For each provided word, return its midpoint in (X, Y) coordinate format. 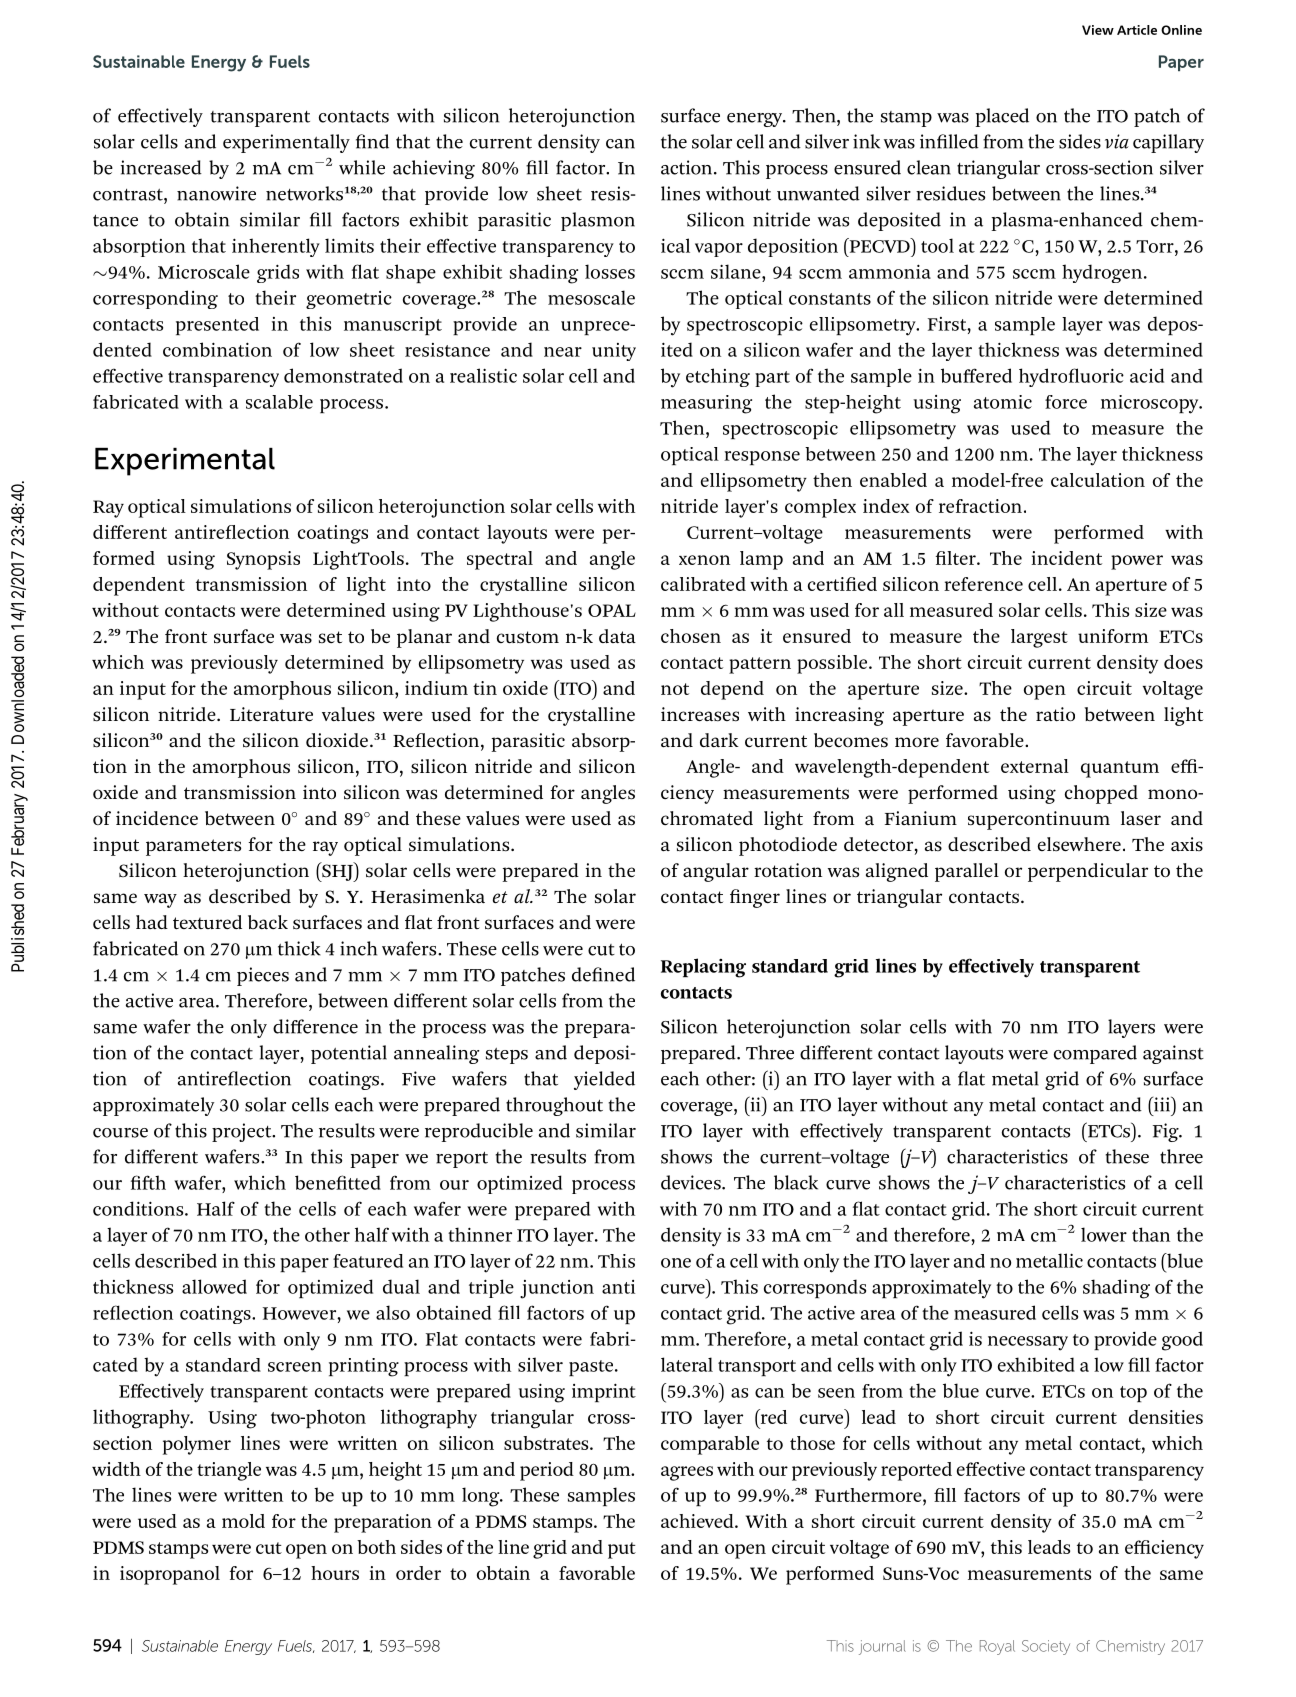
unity (614, 352)
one (676, 1263)
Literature (271, 714)
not (675, 689)
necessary (1028, 1343)
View (1098, 30)
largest (1039, 638)
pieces (263, 976)
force (1066, 402)
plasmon (598, 221)
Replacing (703, 968)
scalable (279, 402)
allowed (214, 1286)
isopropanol (170, 1575)
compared (1095, 1054)
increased (161, 167)
